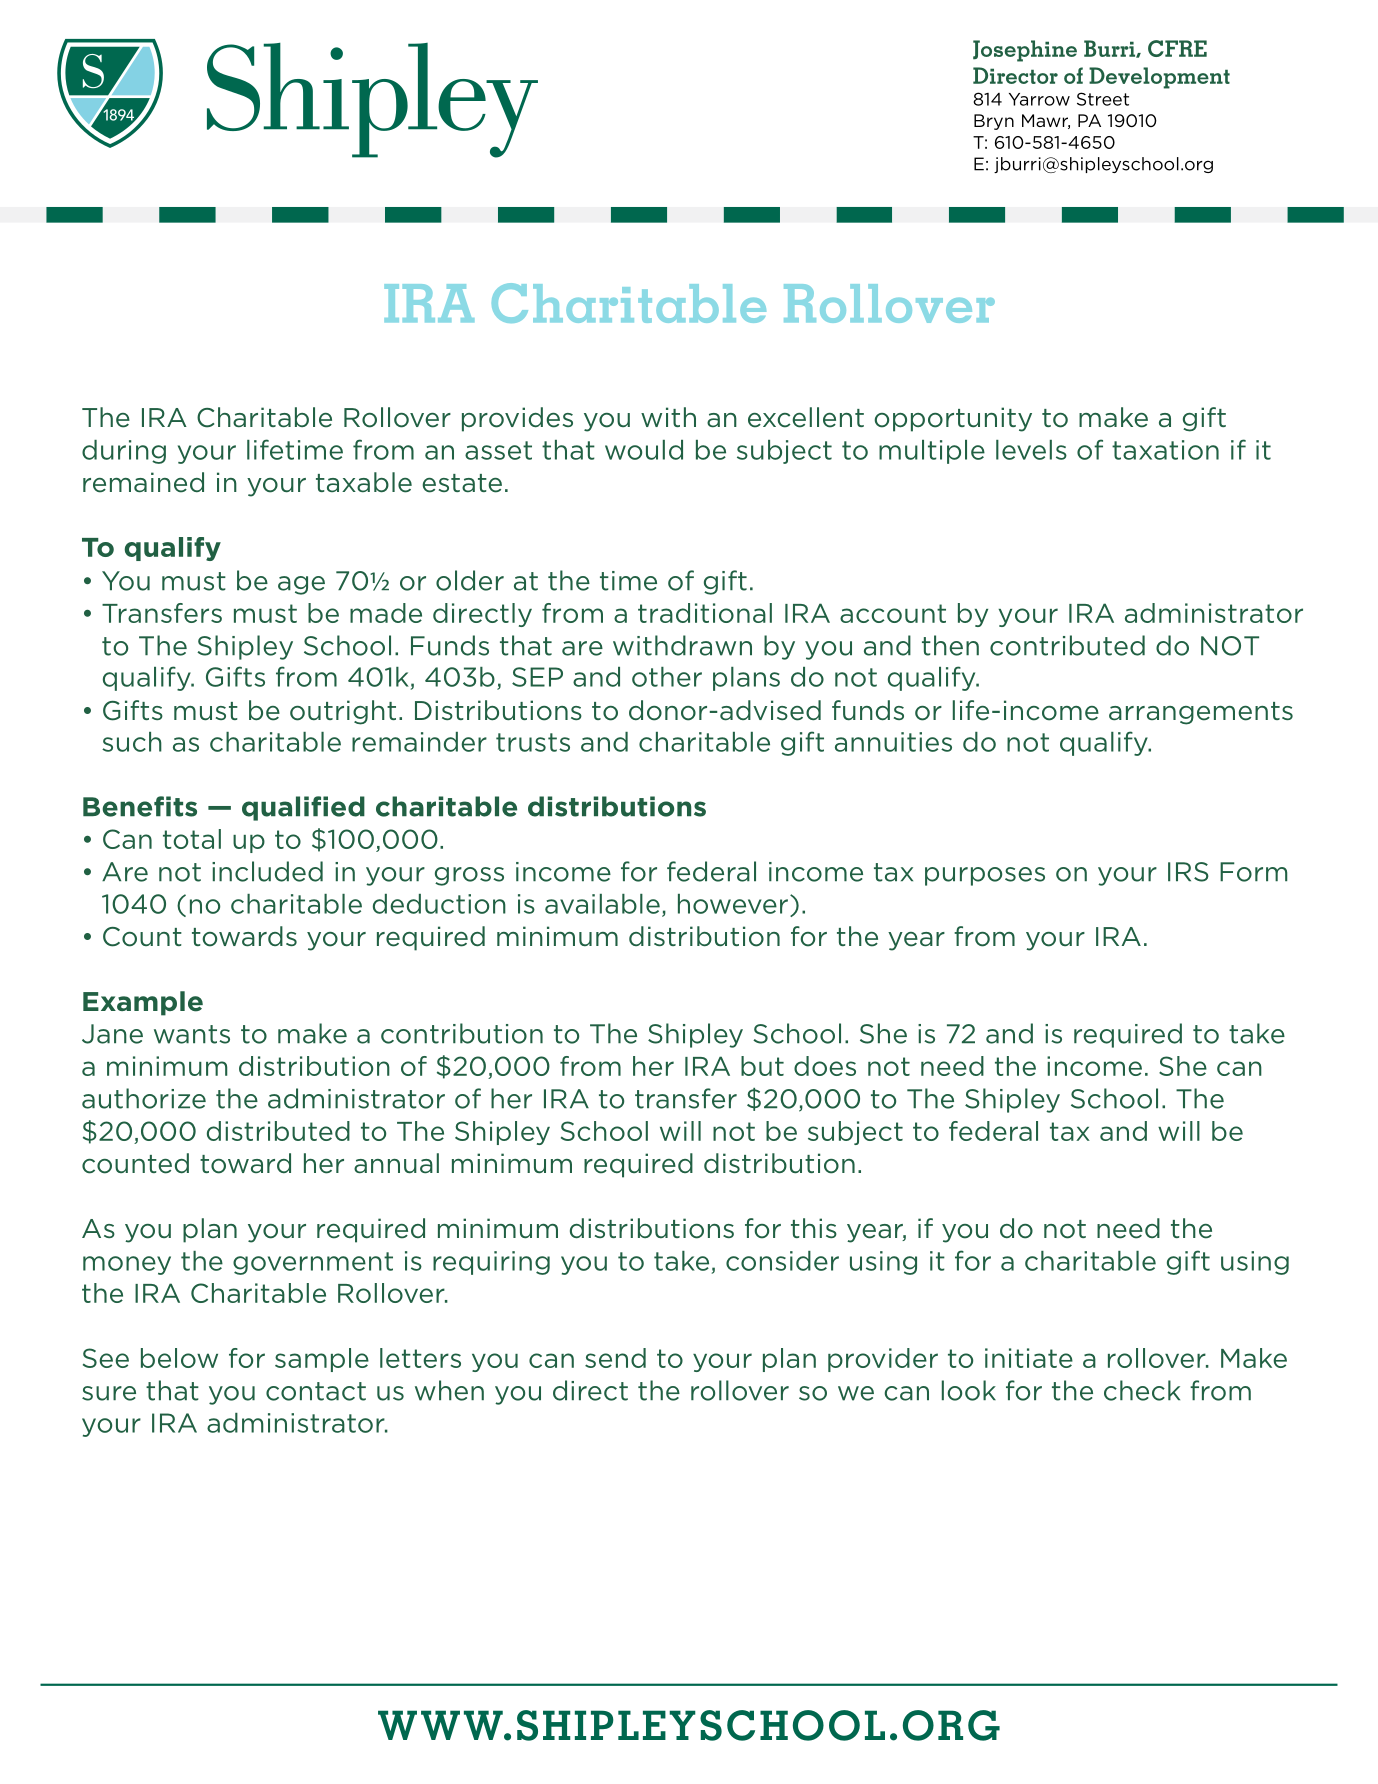  Describe the element at coordinates (343, 712) in the screenshot. I see `outright` at that location.
